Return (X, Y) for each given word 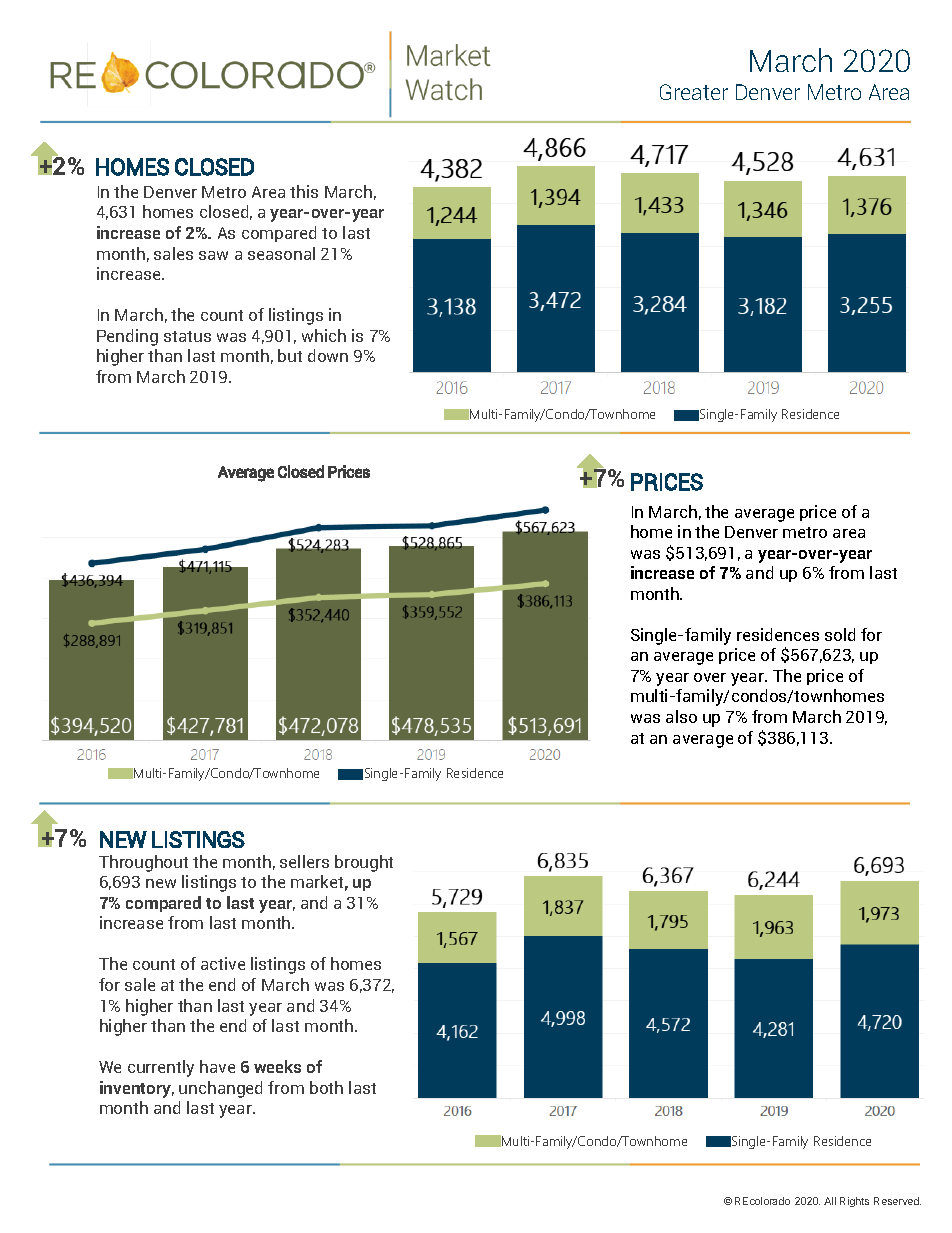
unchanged (220, 1089)
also (681, 716)
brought (364, 863)
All (830, 1201)
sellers (304, 861)
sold (840, 634)
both (326, 1087)
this (304, 191)
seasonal (281, 253)
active (223, 963)
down (328, 355)
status (187, 336)
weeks (277, 1066)
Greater (694, 92)
